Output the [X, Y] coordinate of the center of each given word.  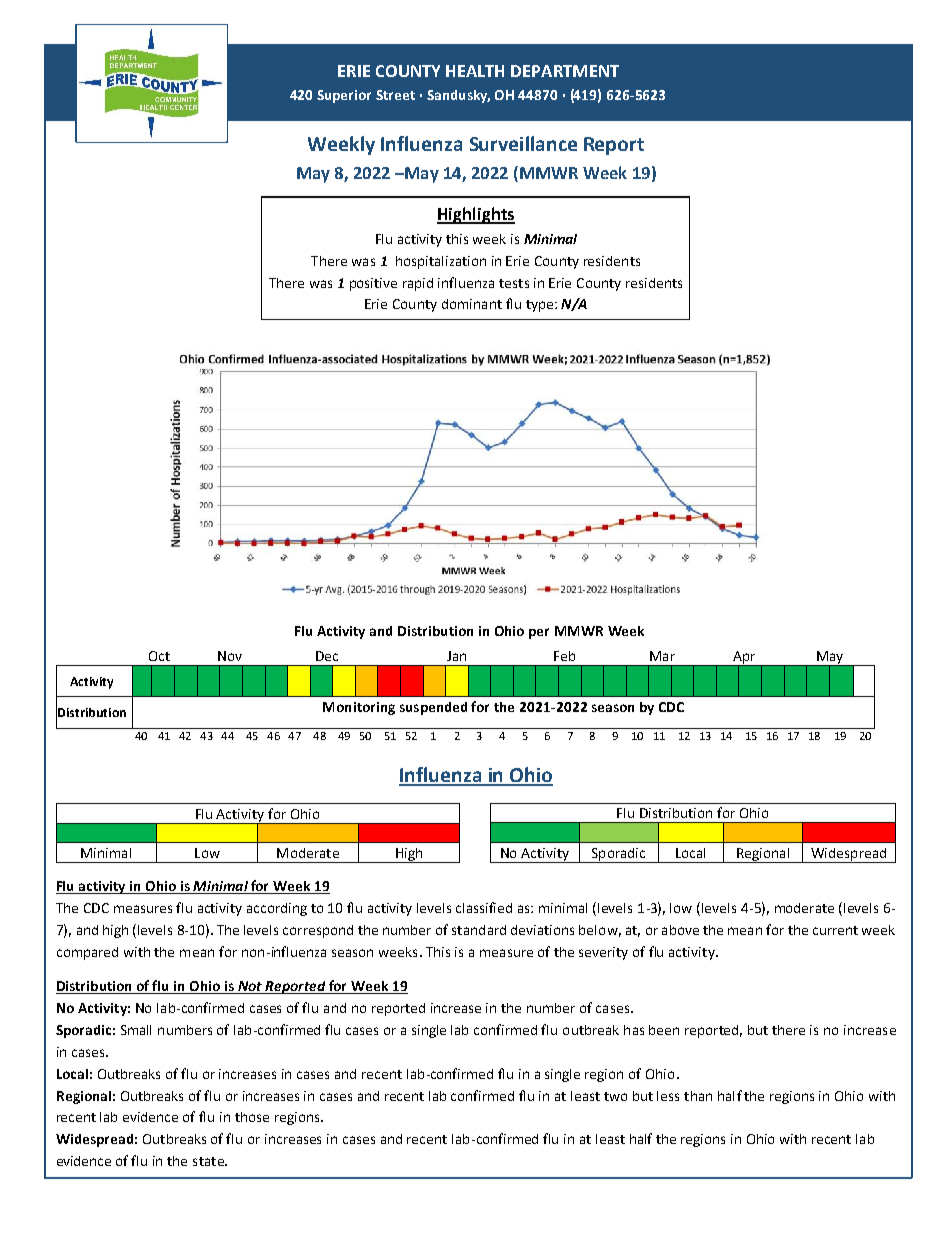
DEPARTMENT [565, 71]
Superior [344, 96]
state [209, 1161]
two [615, 1096]
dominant [472, 304]
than [698, 1096]
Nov [230, 656]
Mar [662, 656]
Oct [159, 656]
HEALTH [475, 71]
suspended [433, 708]
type [541, 306]
